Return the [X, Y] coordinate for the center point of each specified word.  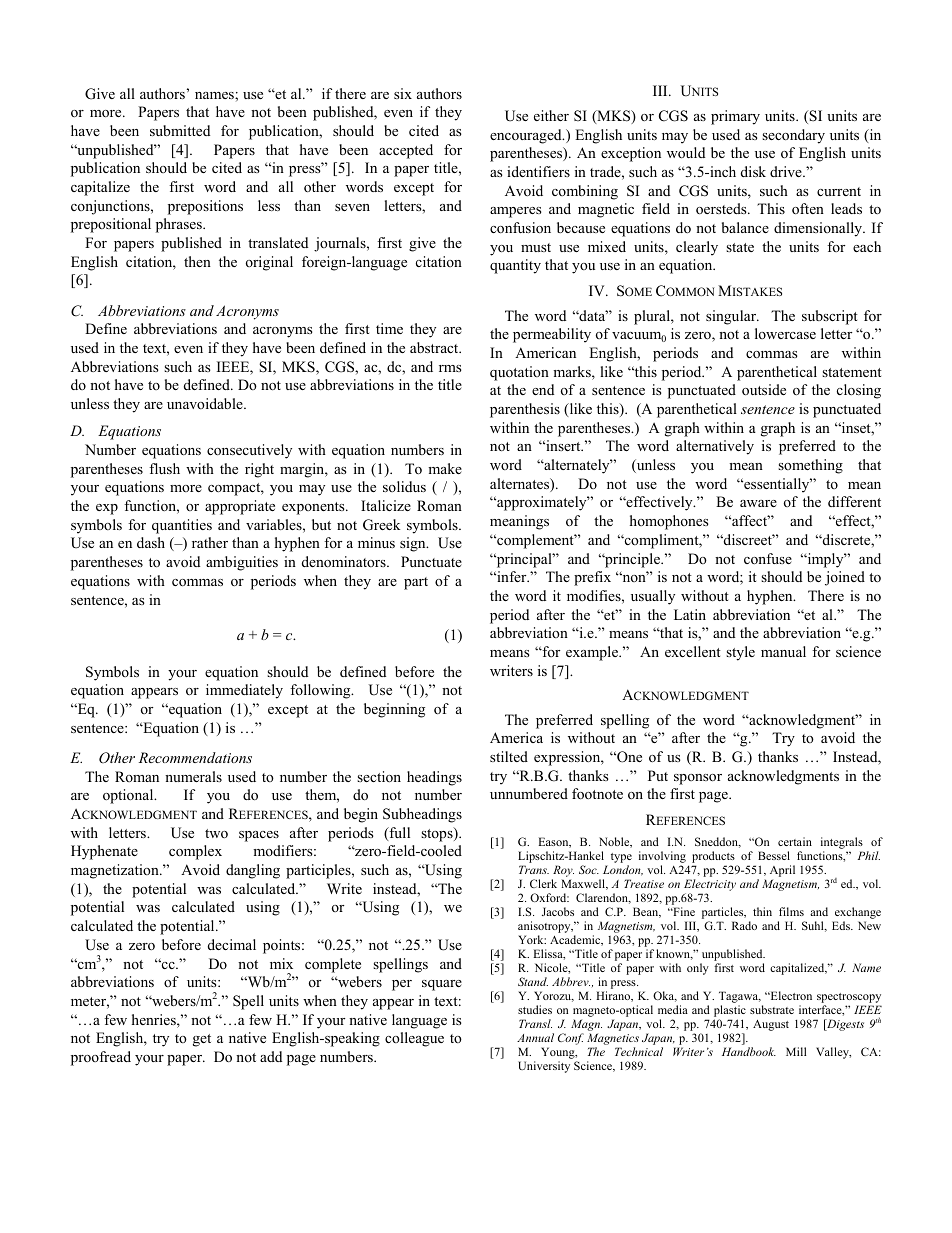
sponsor [698, 779]
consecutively [249, 451]
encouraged [527, 136]
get [202, 1040]
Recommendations [195, 757]
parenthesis [525, 410]
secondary [793, 136]
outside [764, 389]
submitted [180, 130]
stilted [509, 756]
